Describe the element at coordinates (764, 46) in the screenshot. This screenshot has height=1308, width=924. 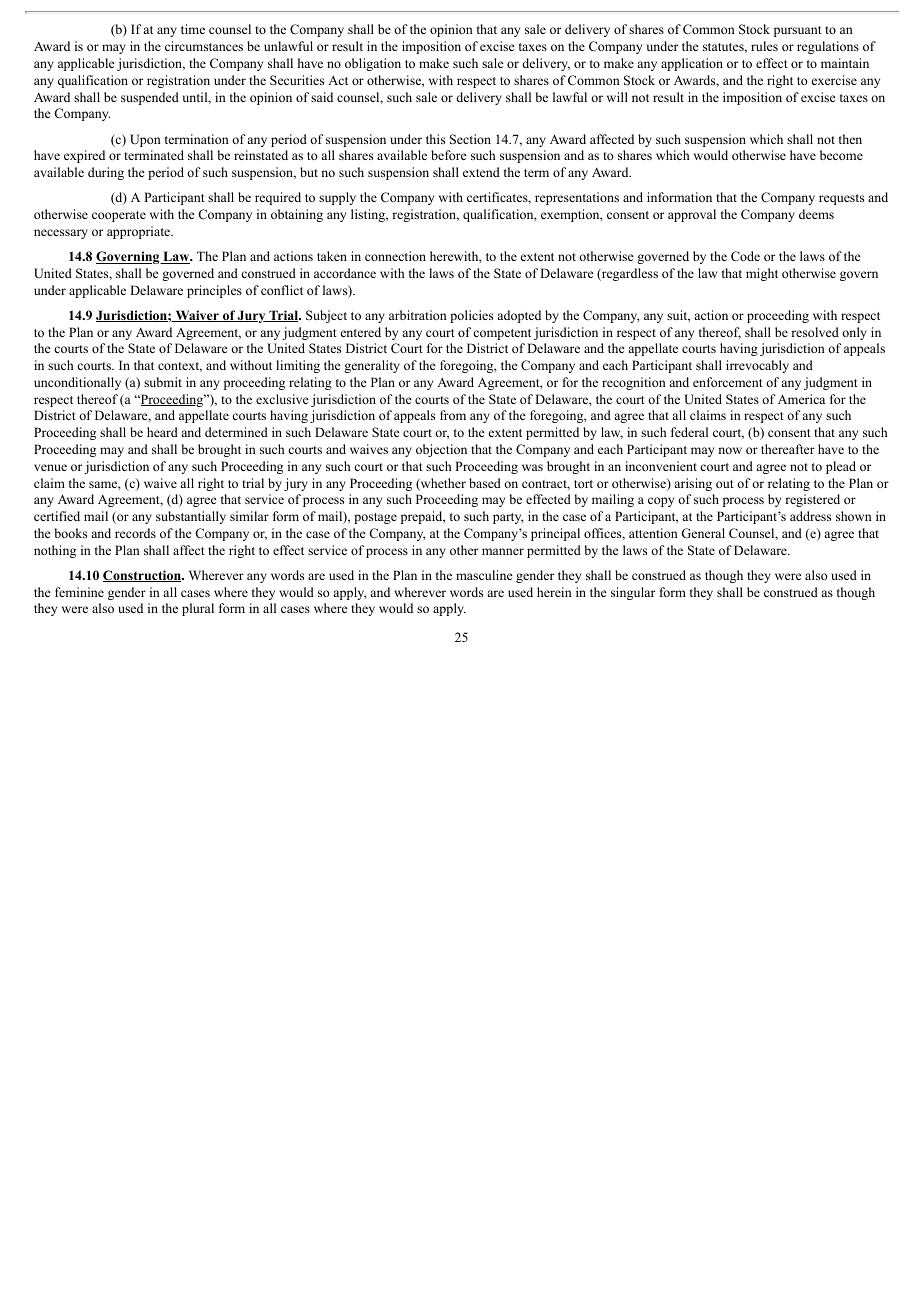
I see `rules` at that location.
